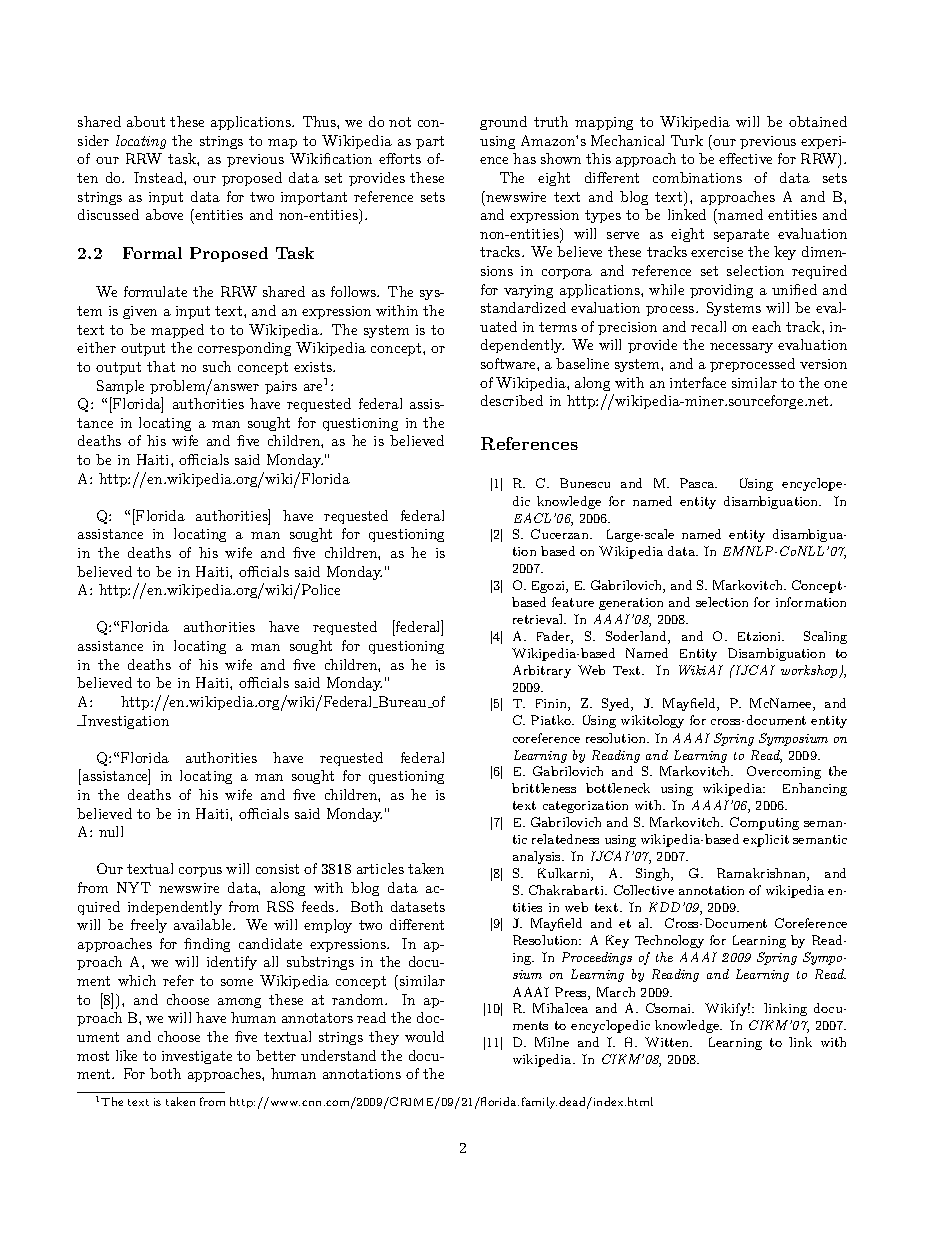  I want to click on workshop, so click(810, 671).
